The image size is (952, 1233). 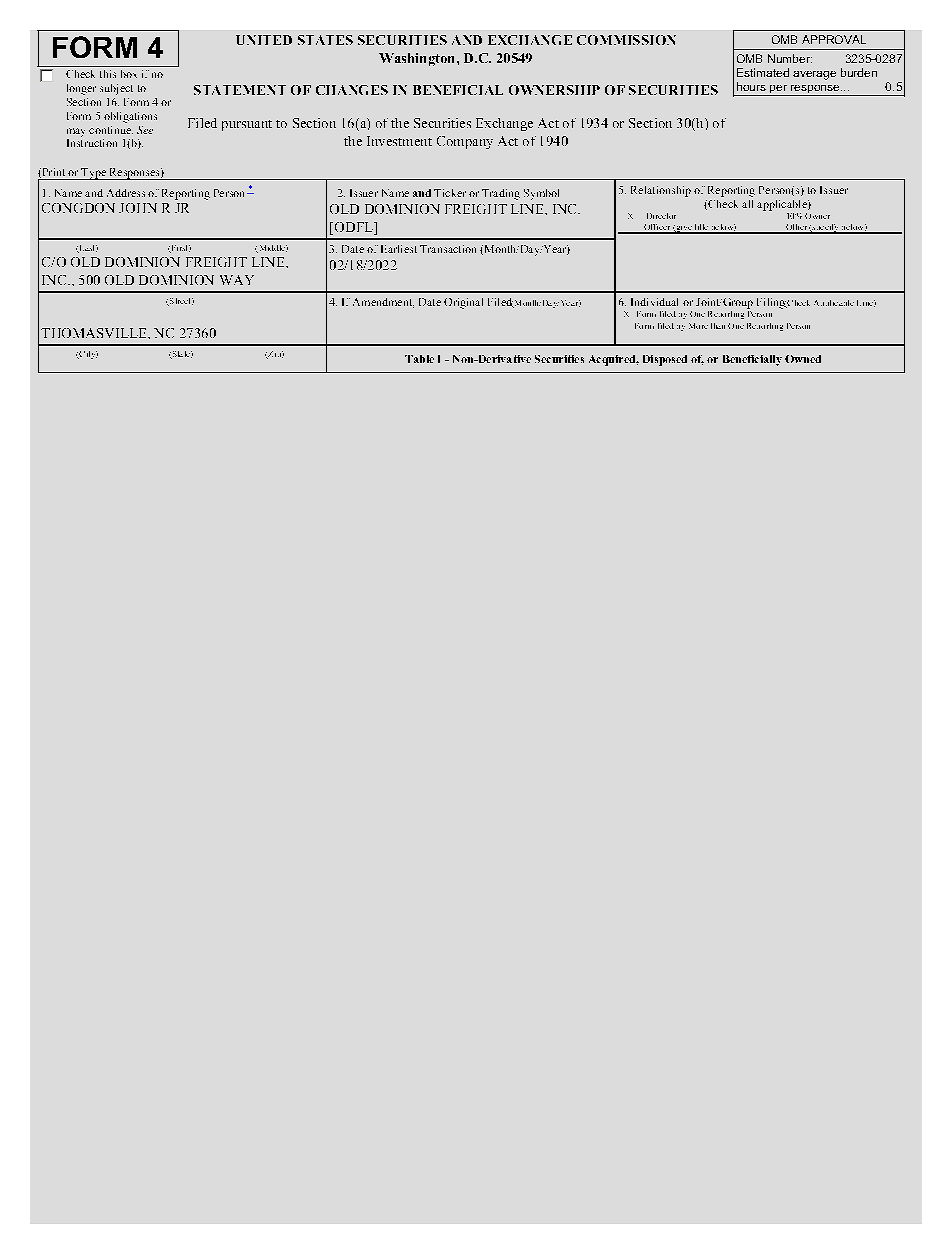 What do you see at coordinates (448, 249) in the document?
I see `Transaction` at bounding box center [448, 249].
